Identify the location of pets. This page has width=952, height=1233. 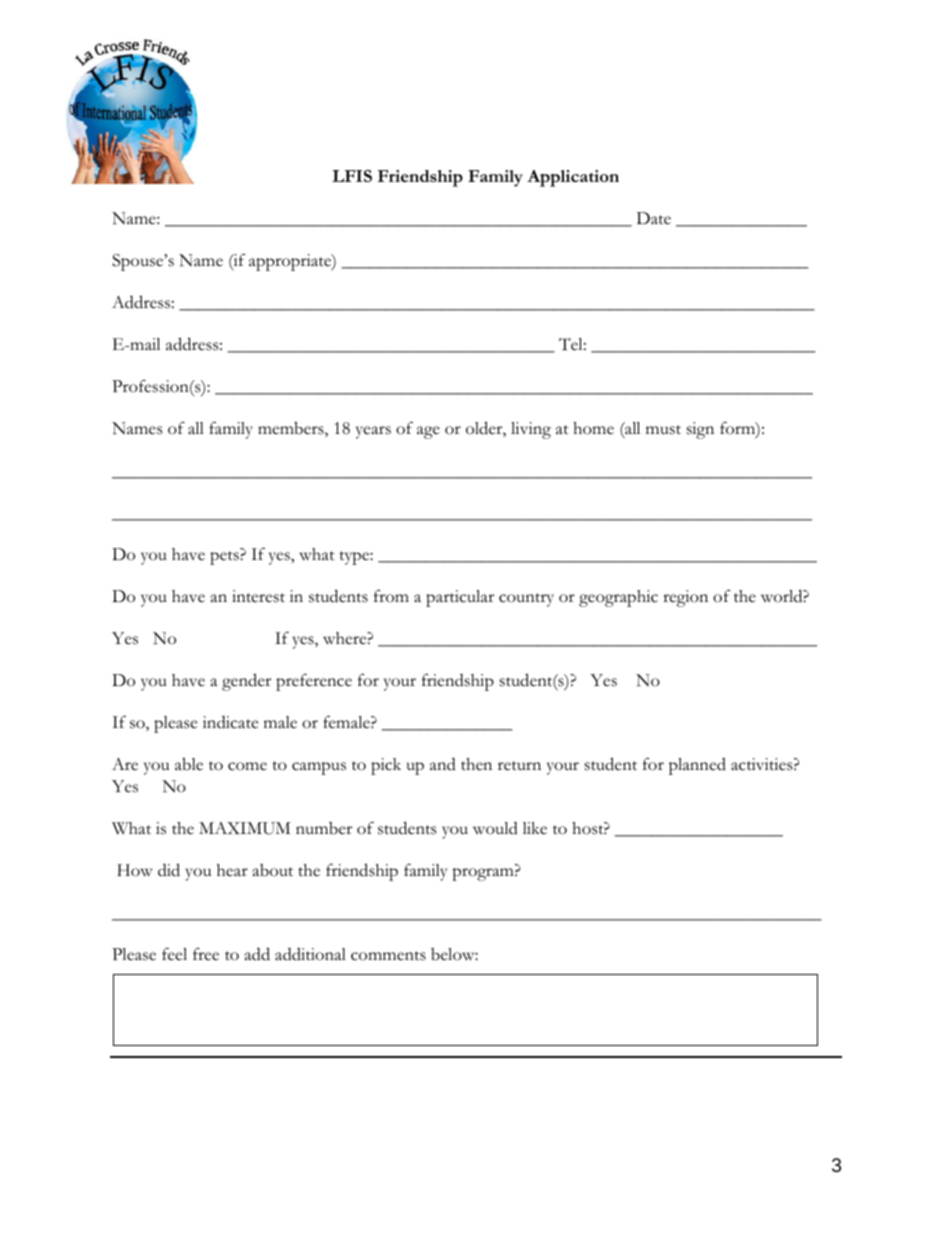
(225, 558).
